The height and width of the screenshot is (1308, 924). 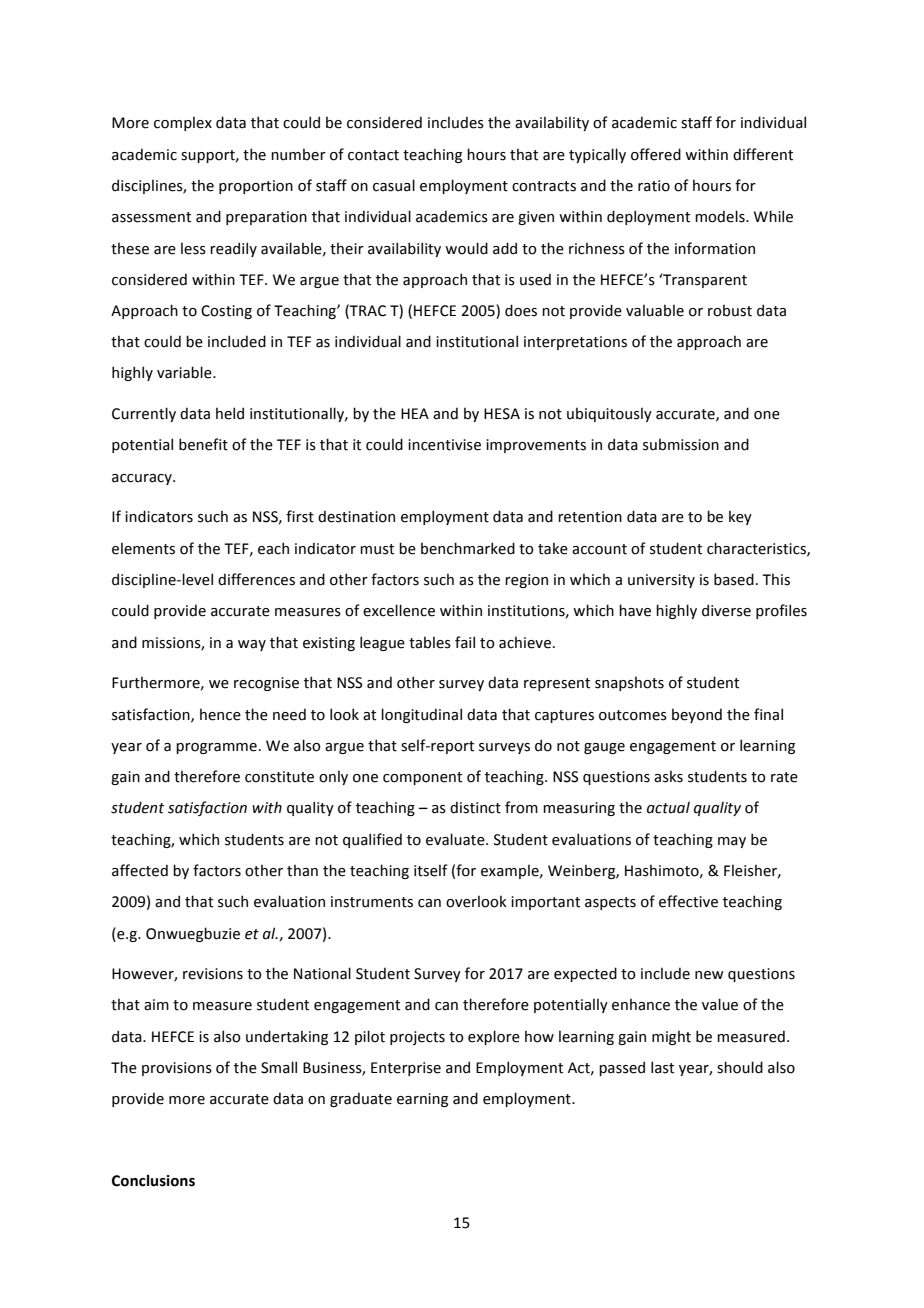 What do you see at coordinates (465, 642) in the screenshot?
I see `fail` at bounding box center [465, 642].
